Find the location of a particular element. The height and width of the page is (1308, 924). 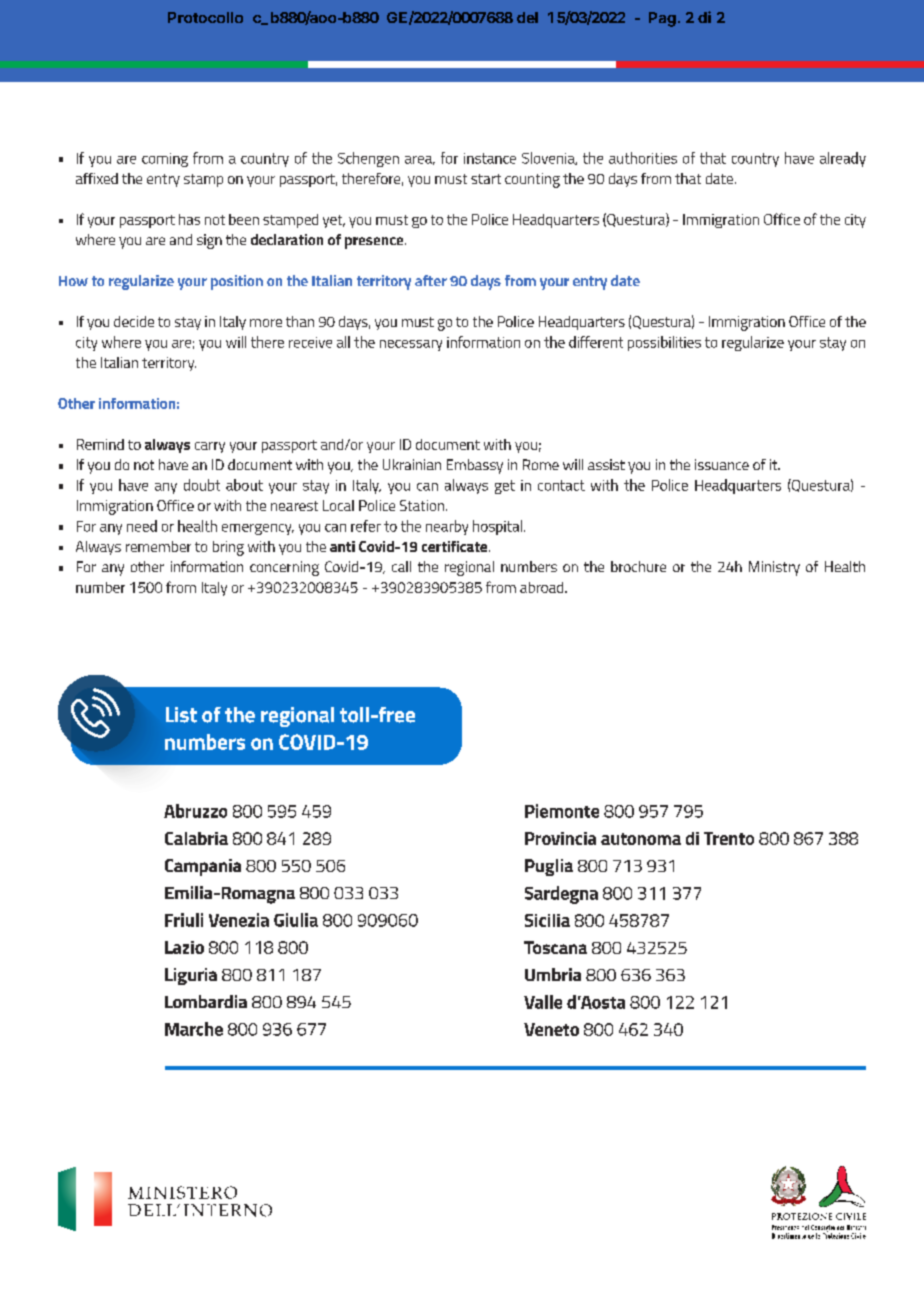

possibilities is located at coordinates (664, 343).
